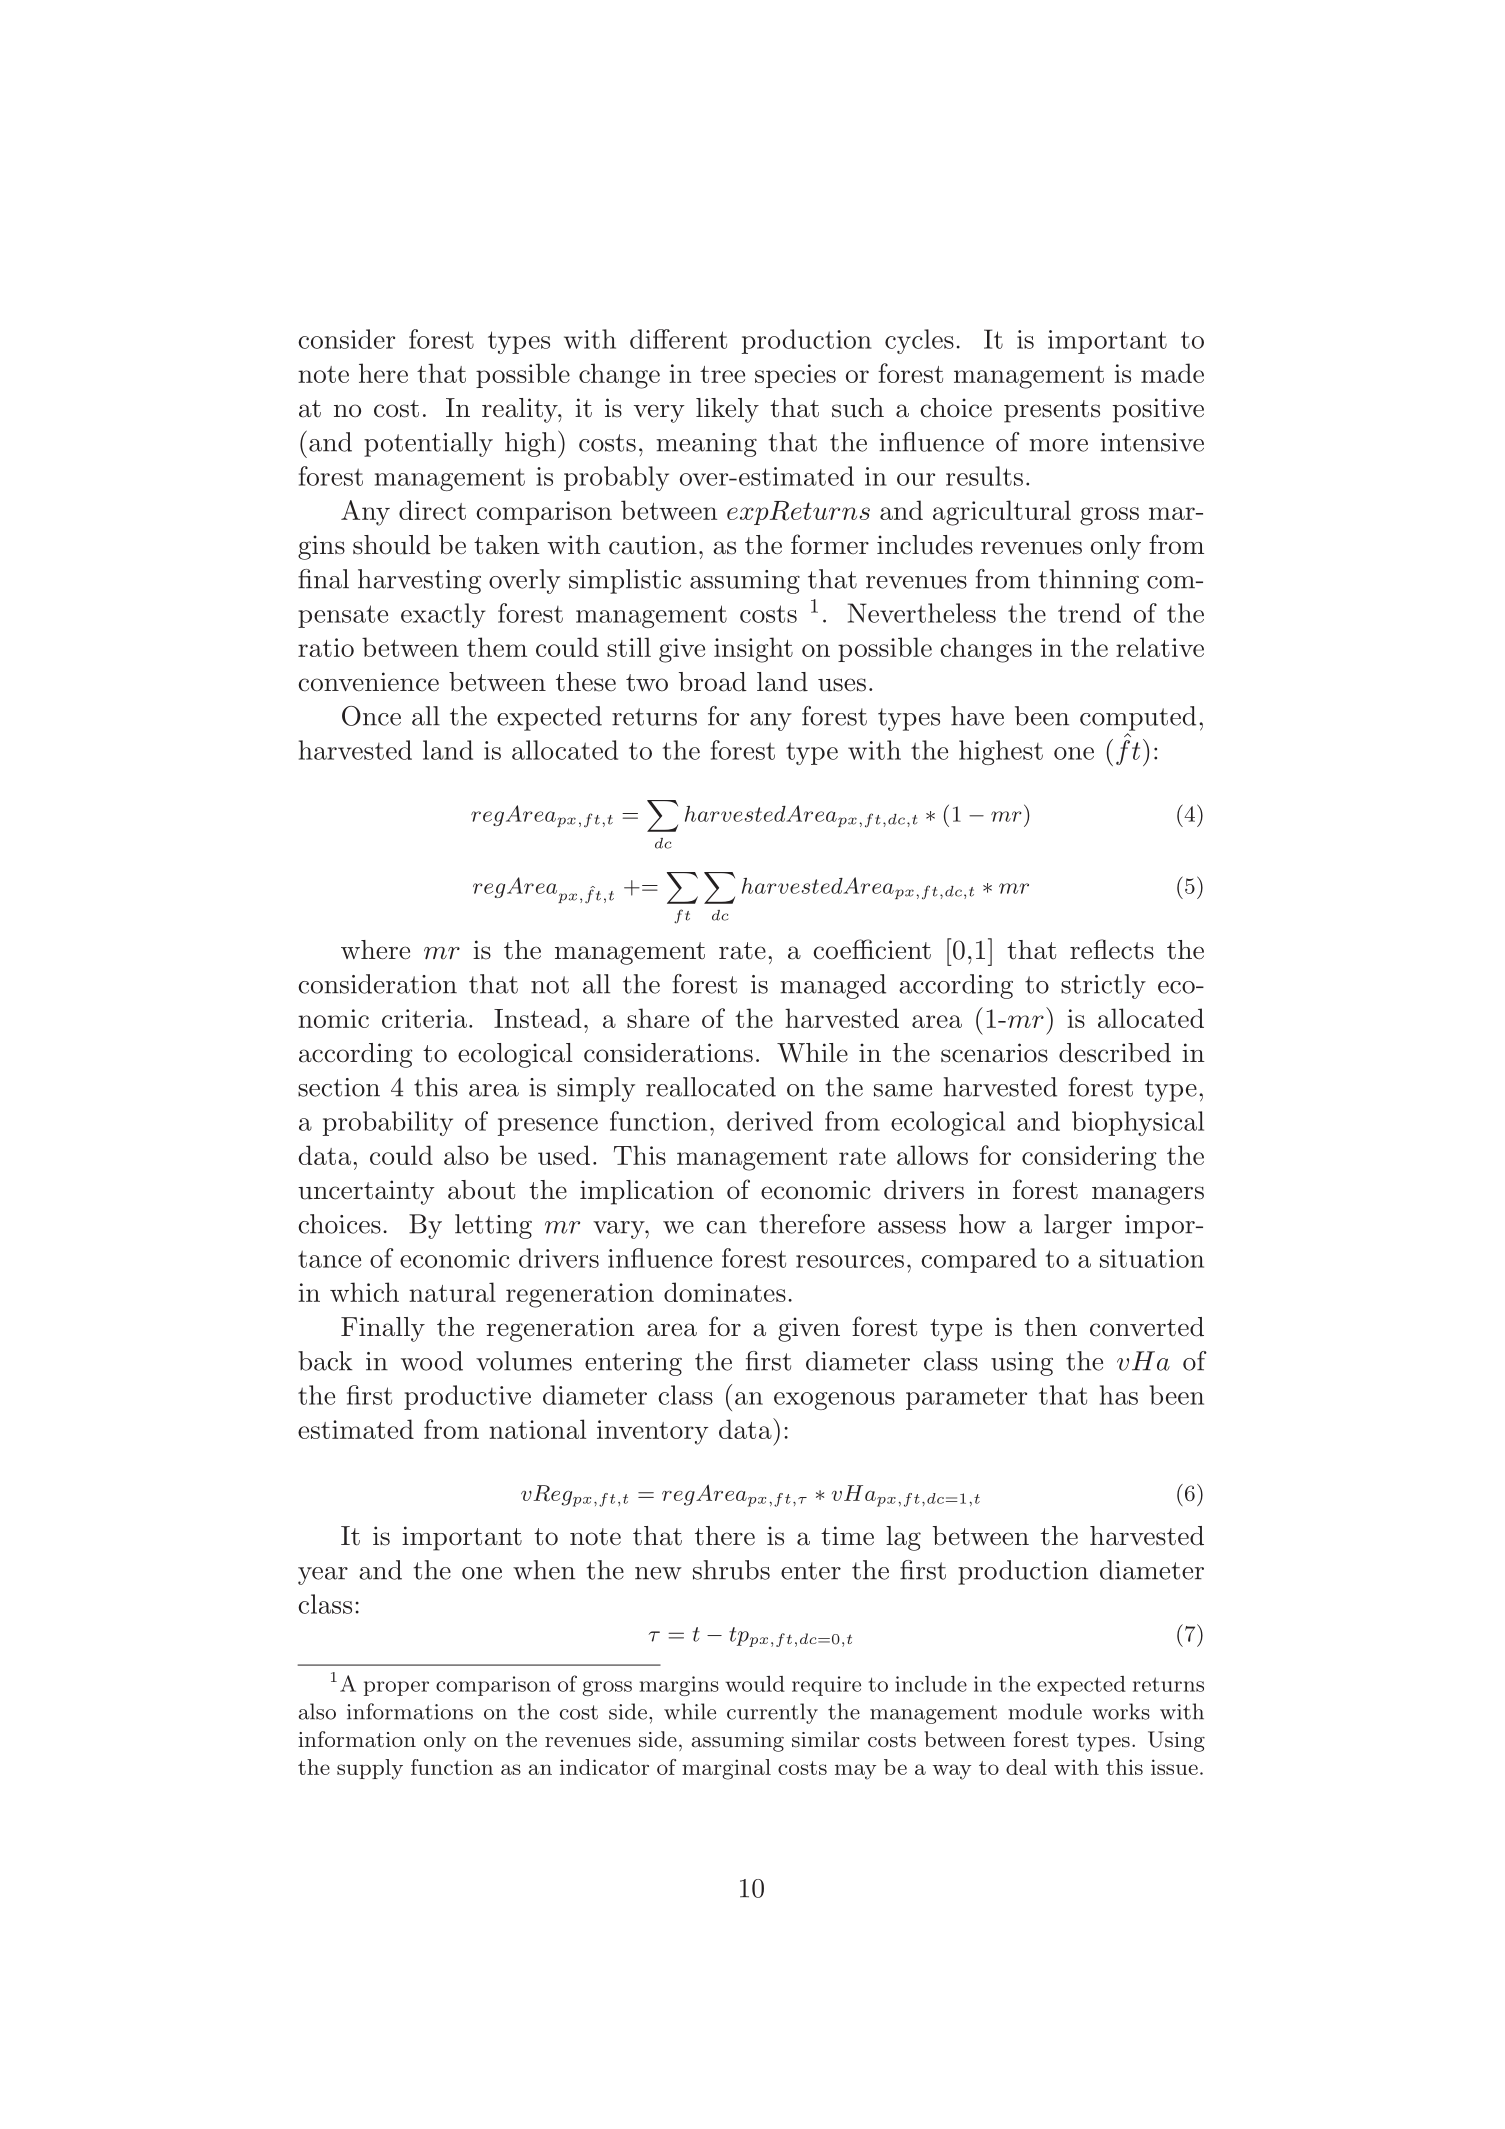 Image resolution: width=1505 pixels, height=2129 pixels. I want to click on tree, so click(722, 374).
